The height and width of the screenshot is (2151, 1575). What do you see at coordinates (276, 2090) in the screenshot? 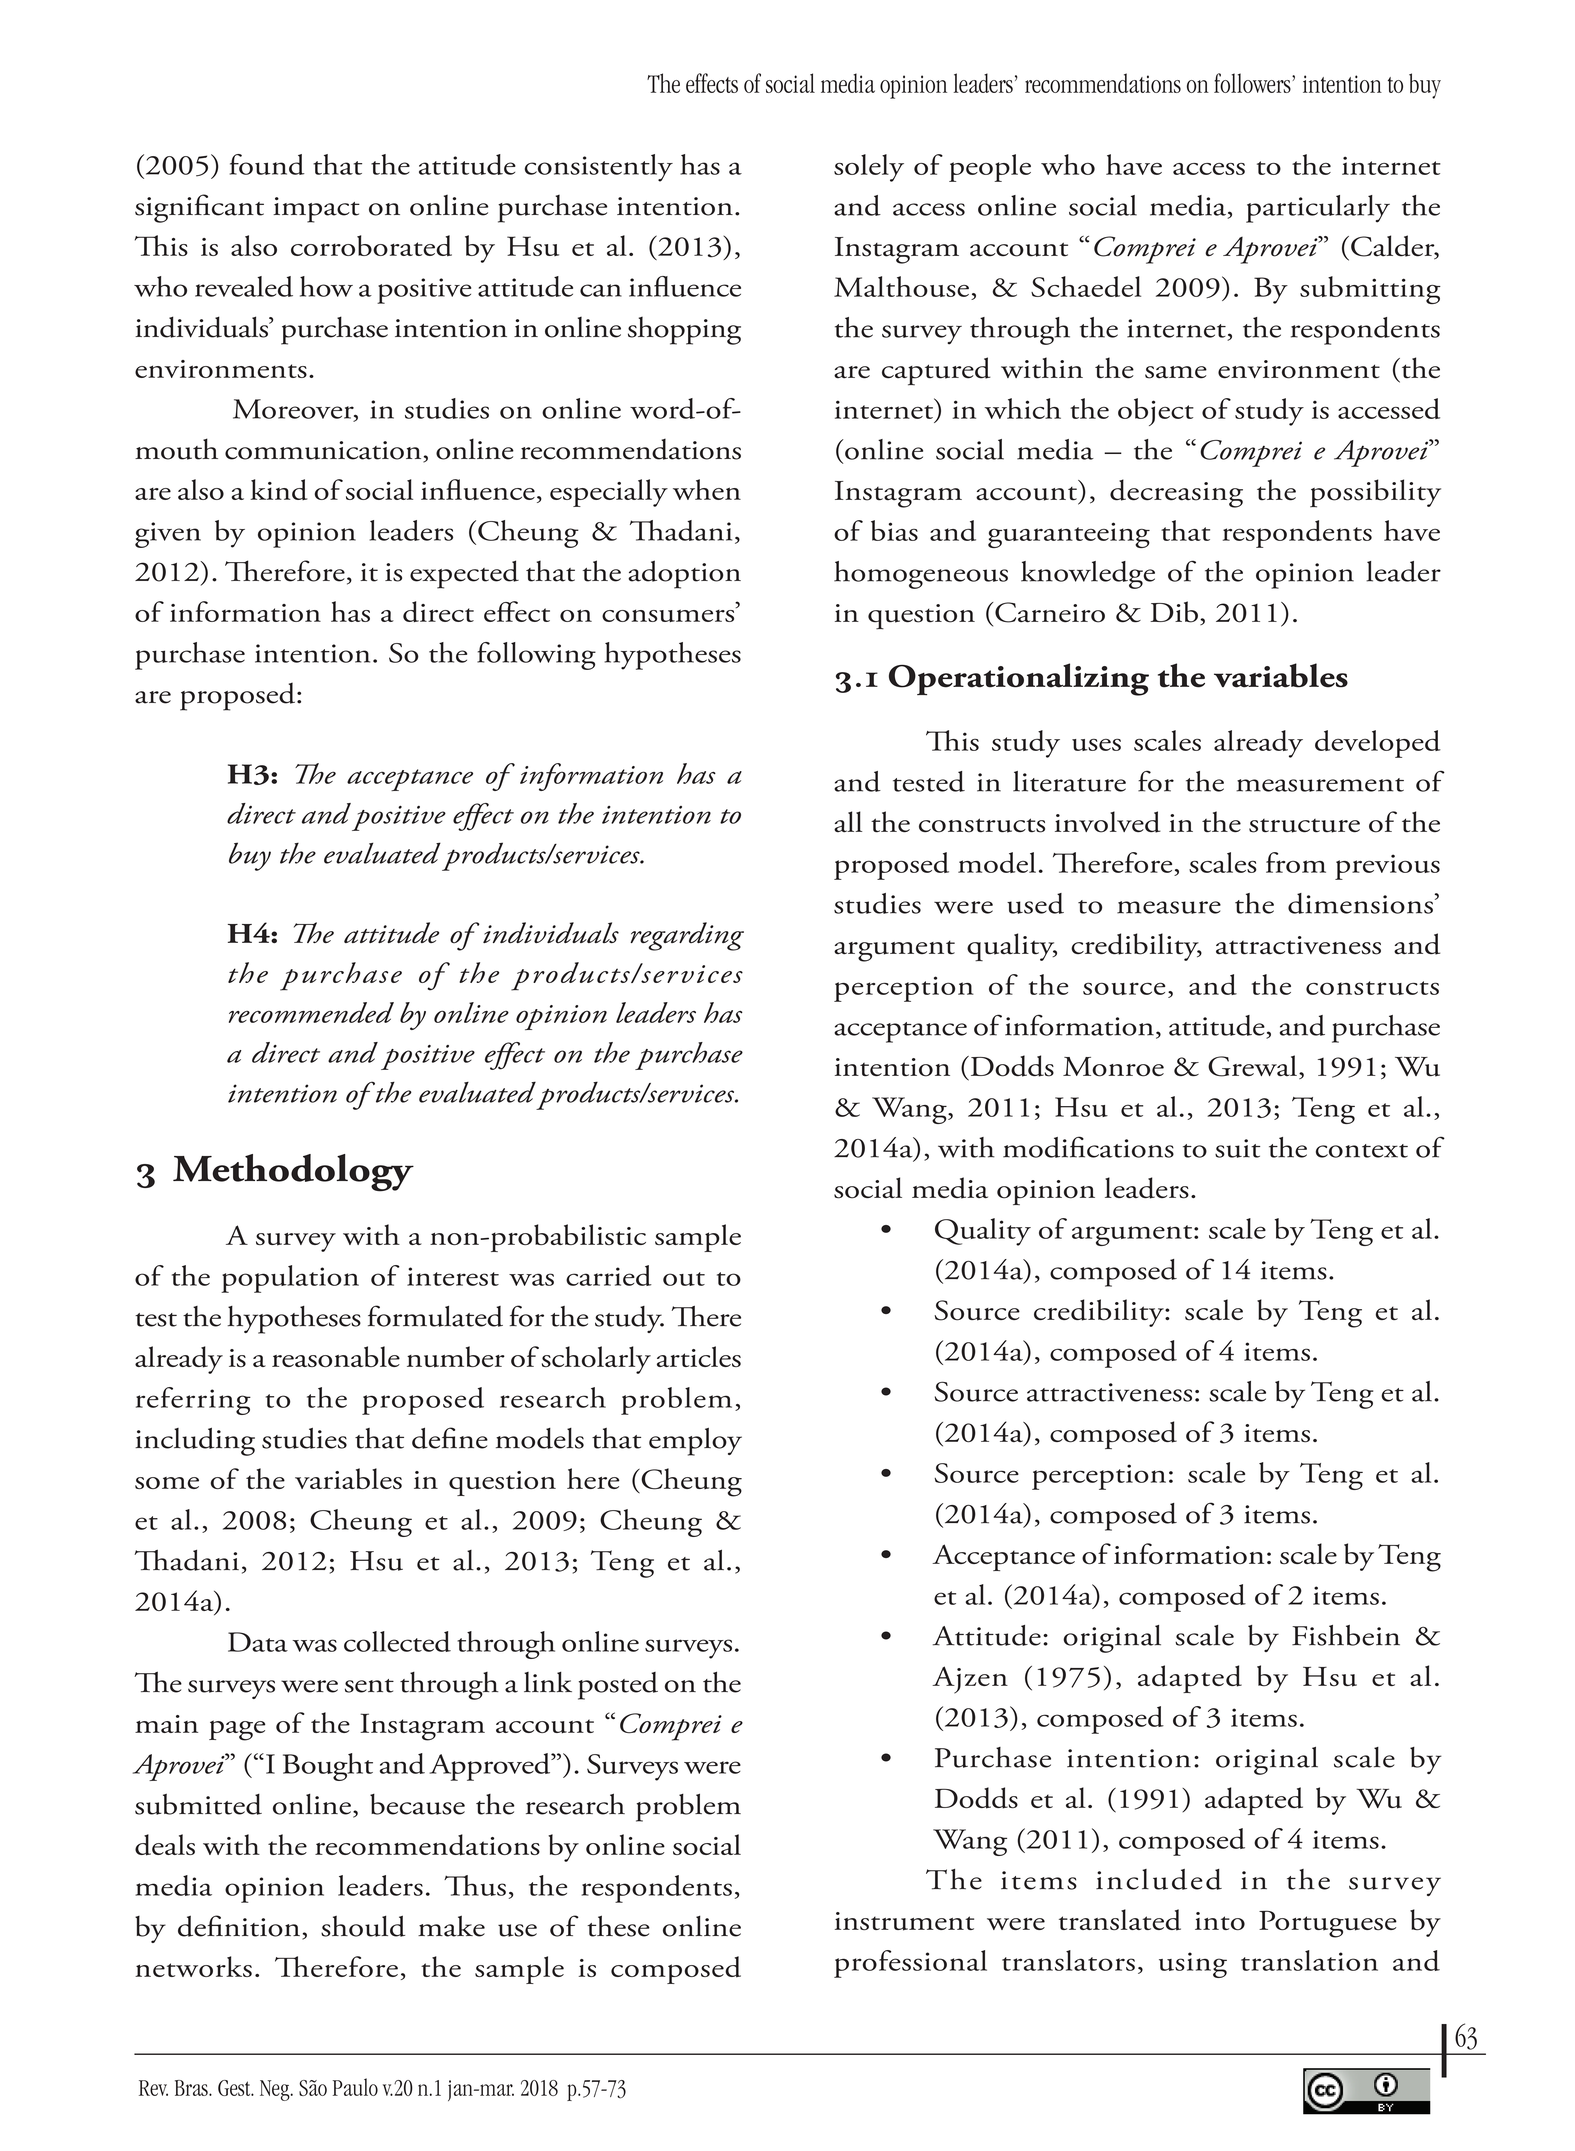
I see `Neg` at bounding box center [276, 2090].
